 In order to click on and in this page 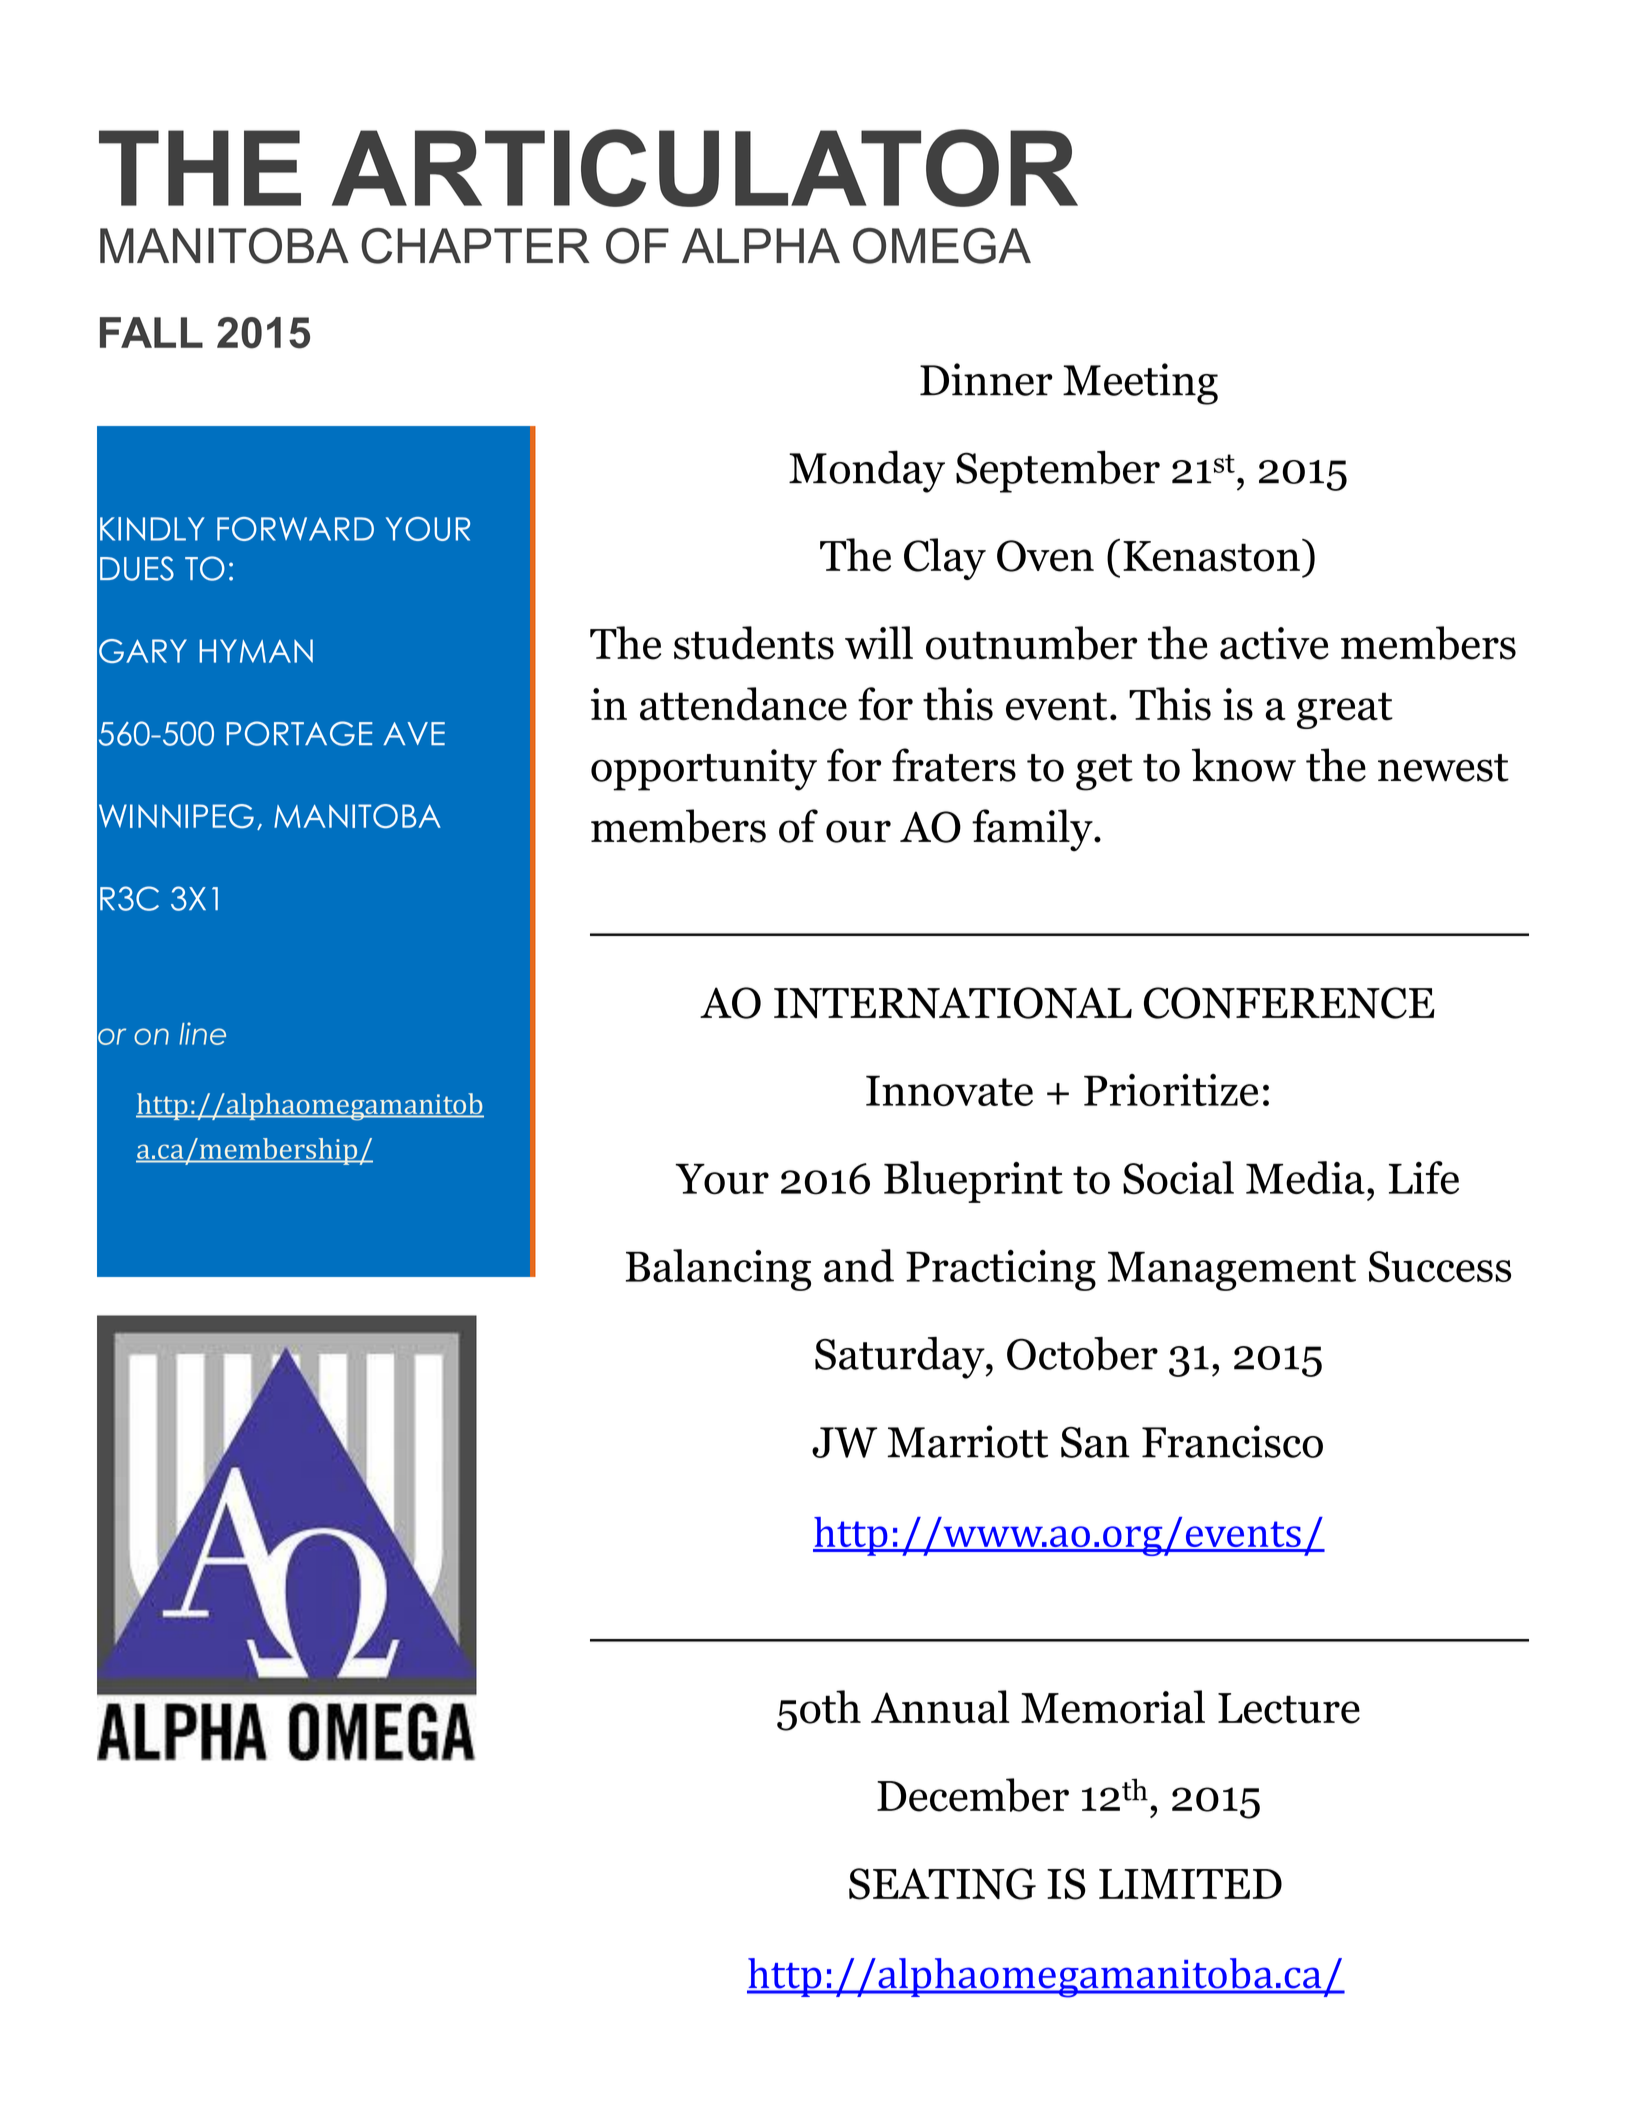, I will do `click(859, 1265)`.
